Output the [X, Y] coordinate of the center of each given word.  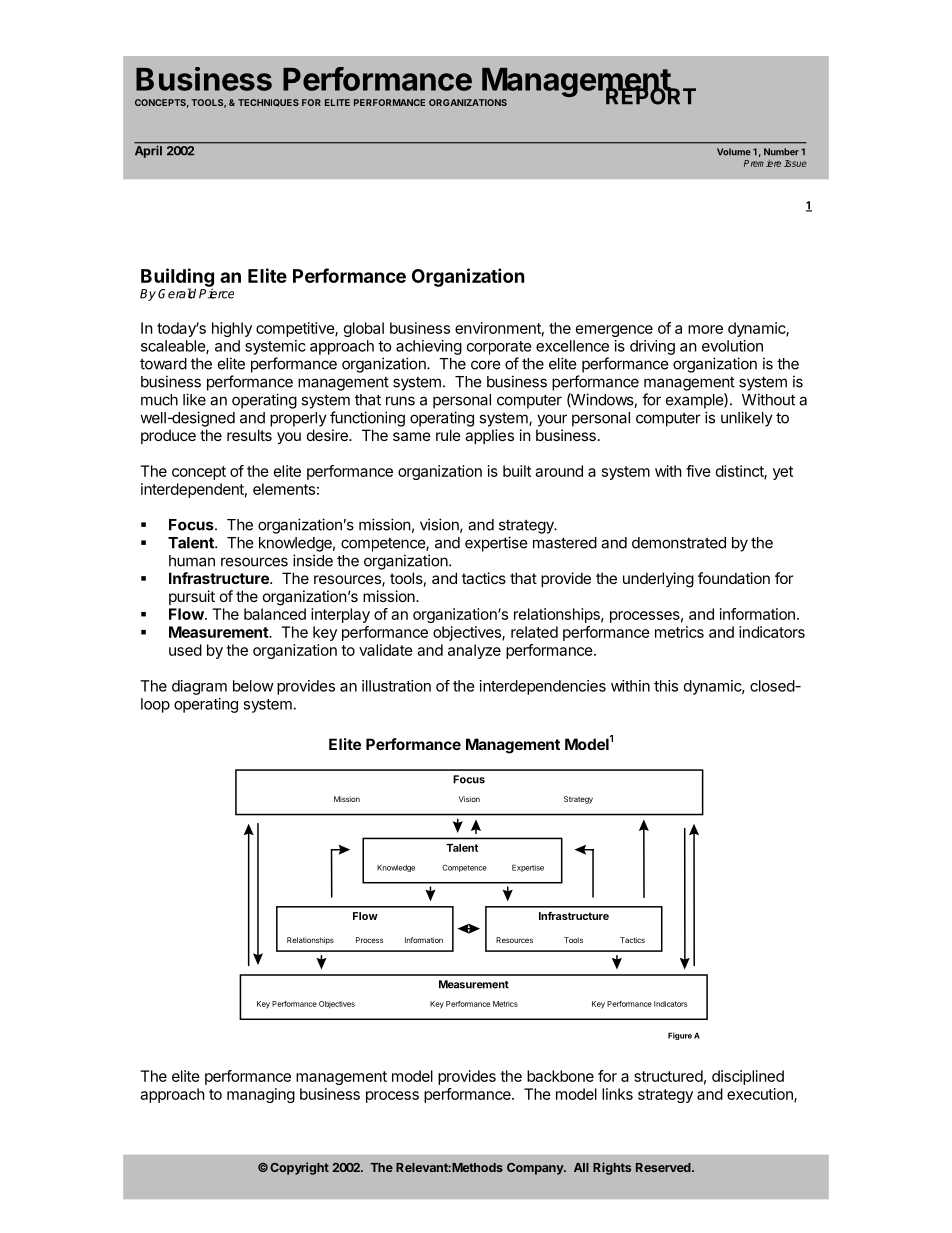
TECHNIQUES [268, 103]
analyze [474, 651]
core [486, 365]
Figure [680, 1036]
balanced [275, 614]
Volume [734, 152]
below [253, 686]
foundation [734, 578]
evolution [732, 346]
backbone [560, 1076]
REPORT [651, 95]
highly [232, 329]
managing [261, 1095]
